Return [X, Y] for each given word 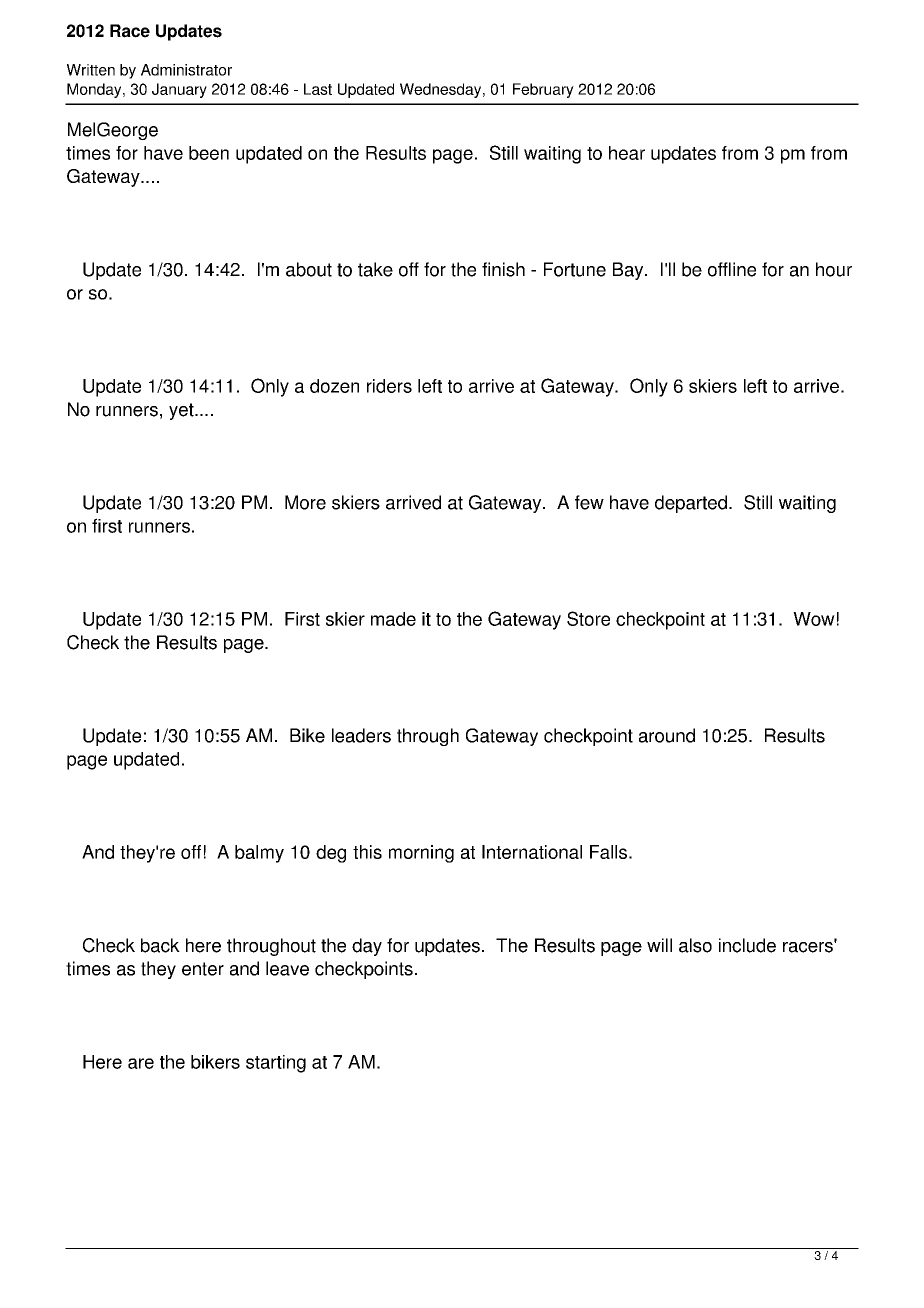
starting [276, 1064]
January [179, 90]
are [141, 1063]
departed [691, 504]
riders [389, 386]
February [543, 90]
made [393, 619]
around [667, 735]
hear [627, 153]
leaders [361, 735]
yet [182, 411]
